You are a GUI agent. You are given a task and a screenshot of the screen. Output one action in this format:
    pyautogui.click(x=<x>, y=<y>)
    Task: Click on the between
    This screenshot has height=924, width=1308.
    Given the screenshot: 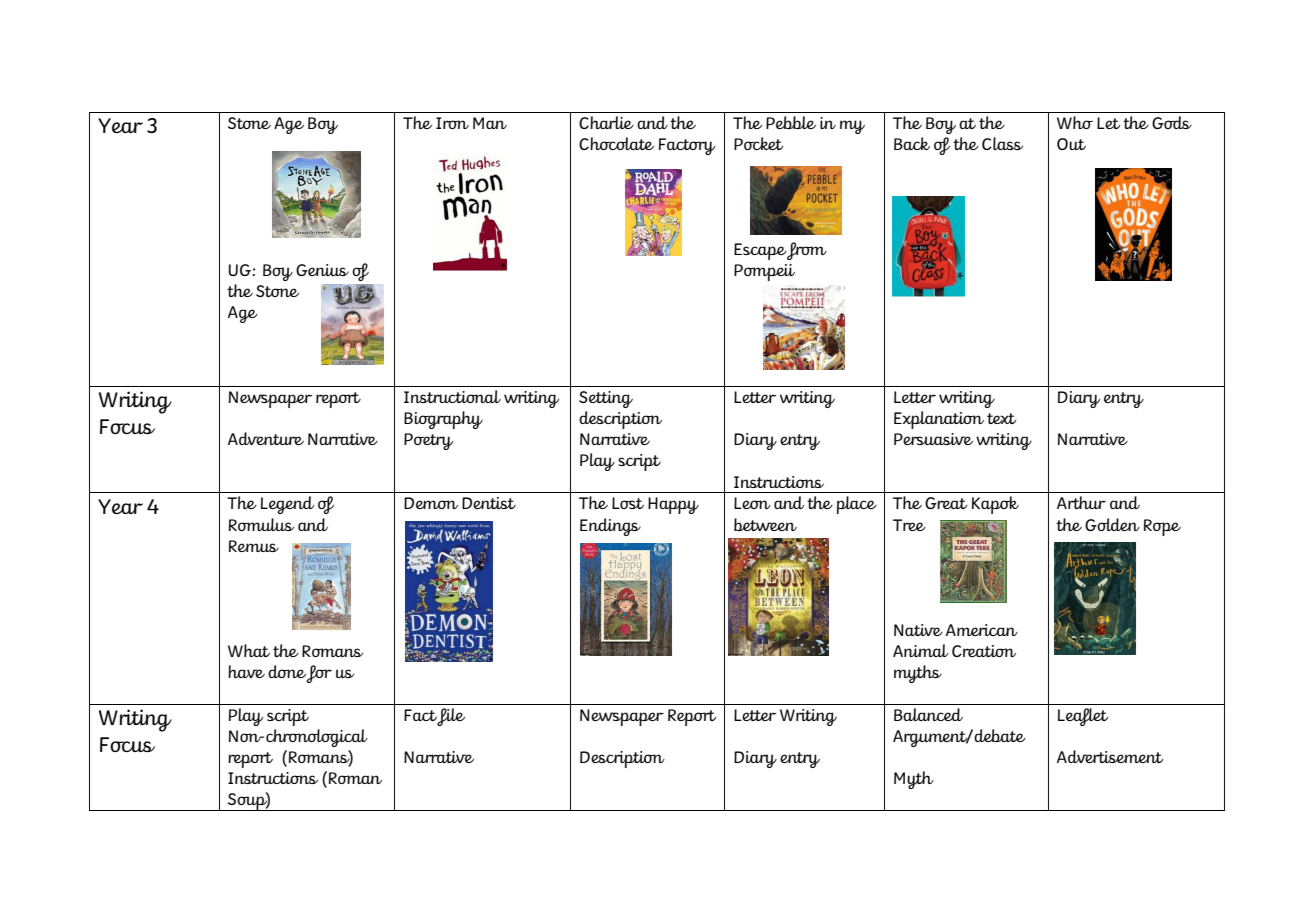 What is the action you would take?
    pyautogui.click(x=765, y=524)
